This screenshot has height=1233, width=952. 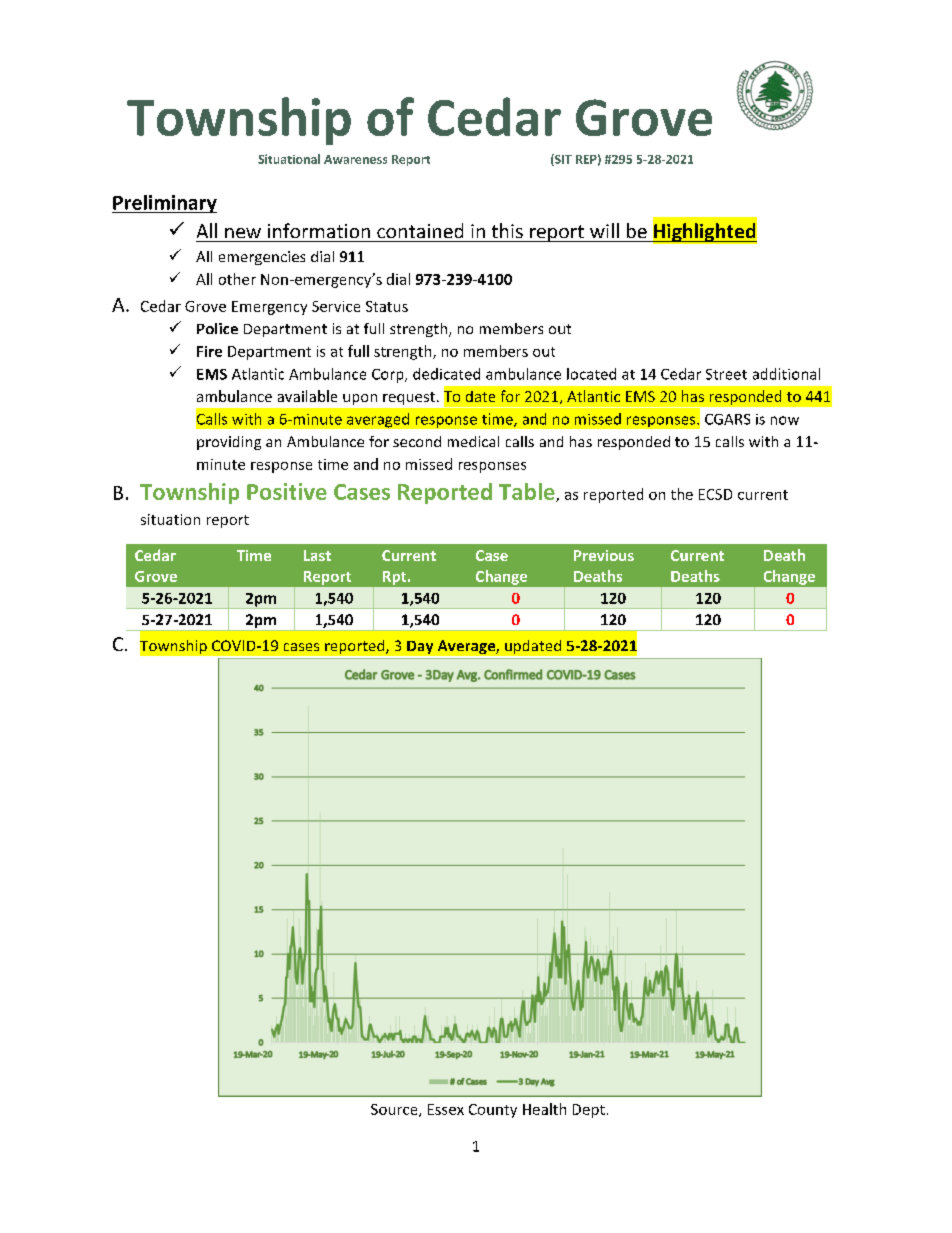 What do you see at coordinates (528, 492) in the screenshot?
I see `Table` at bounding box center [528, 492].
